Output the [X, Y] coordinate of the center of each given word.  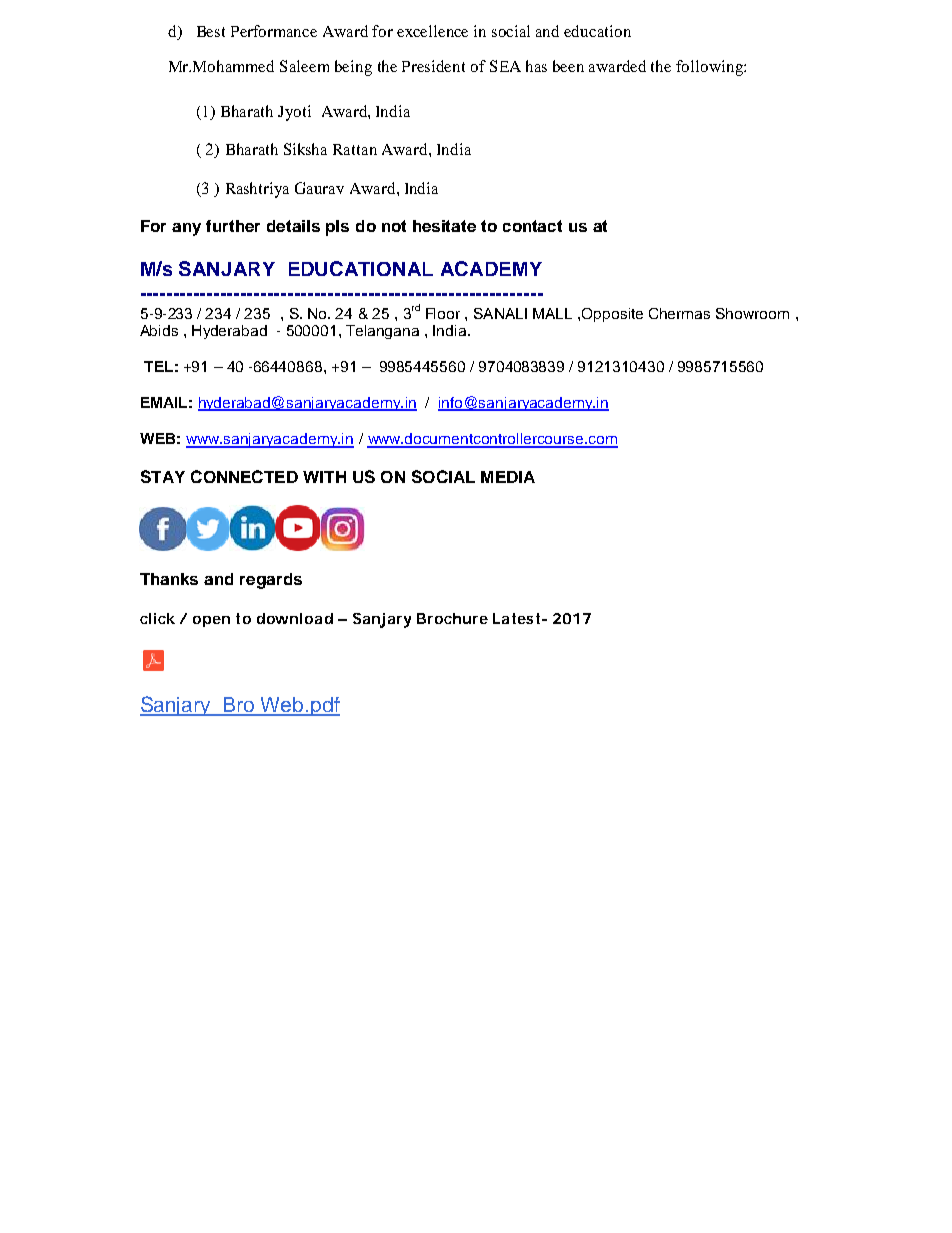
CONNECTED [244, 476]
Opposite [612, 315]
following [710, 68]
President [433, 66]
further [233, 226]
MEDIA [508, 477]
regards [271, 581]
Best [211, 31]
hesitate [444, 226]
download [295, 618]
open [211, 621]
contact [532, 226]
